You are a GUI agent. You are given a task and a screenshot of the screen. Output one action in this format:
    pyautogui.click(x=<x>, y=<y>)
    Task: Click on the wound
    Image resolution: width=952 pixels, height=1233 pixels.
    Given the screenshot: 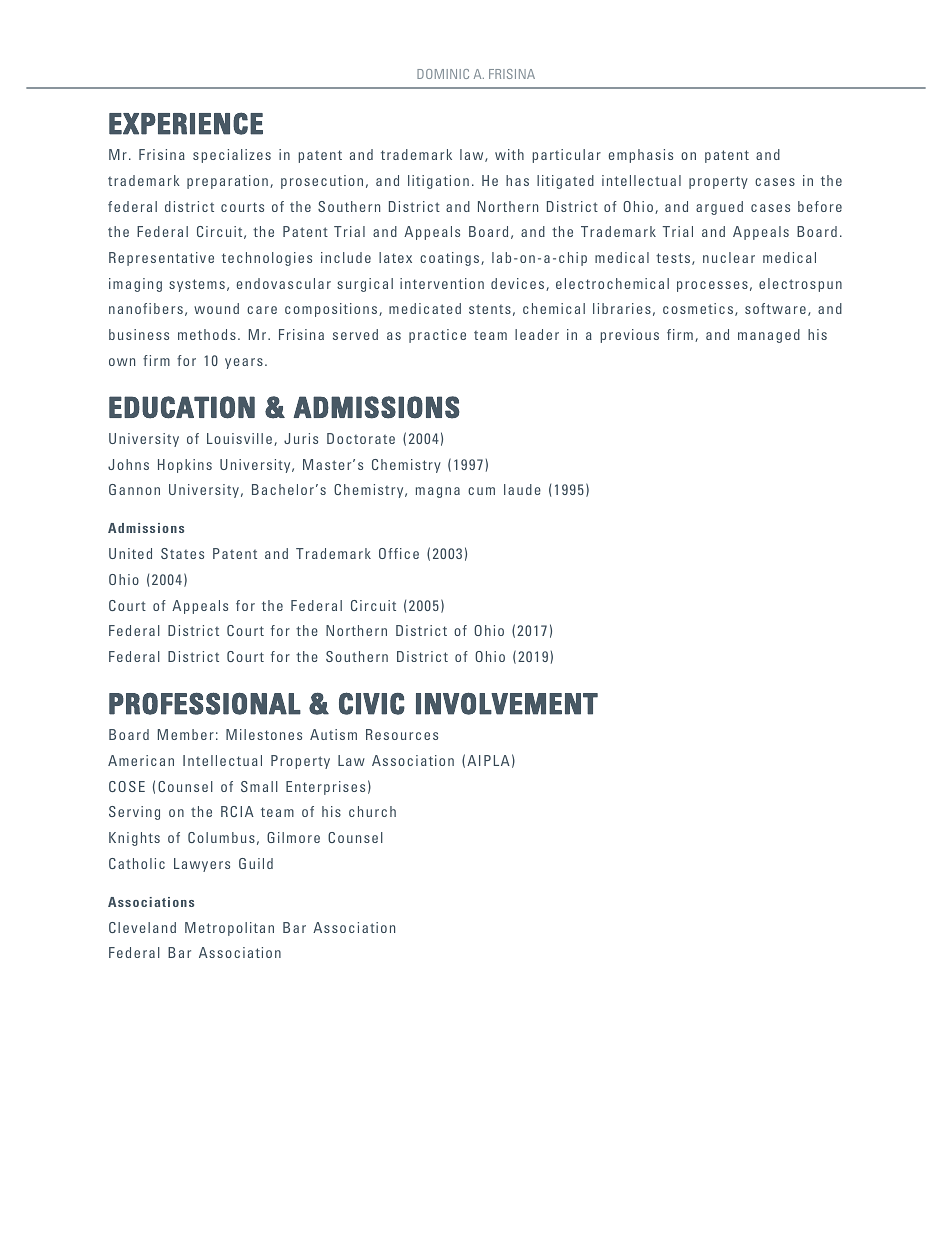 What is the action you would take?
    pyautogui.click(x=216, y=308)
